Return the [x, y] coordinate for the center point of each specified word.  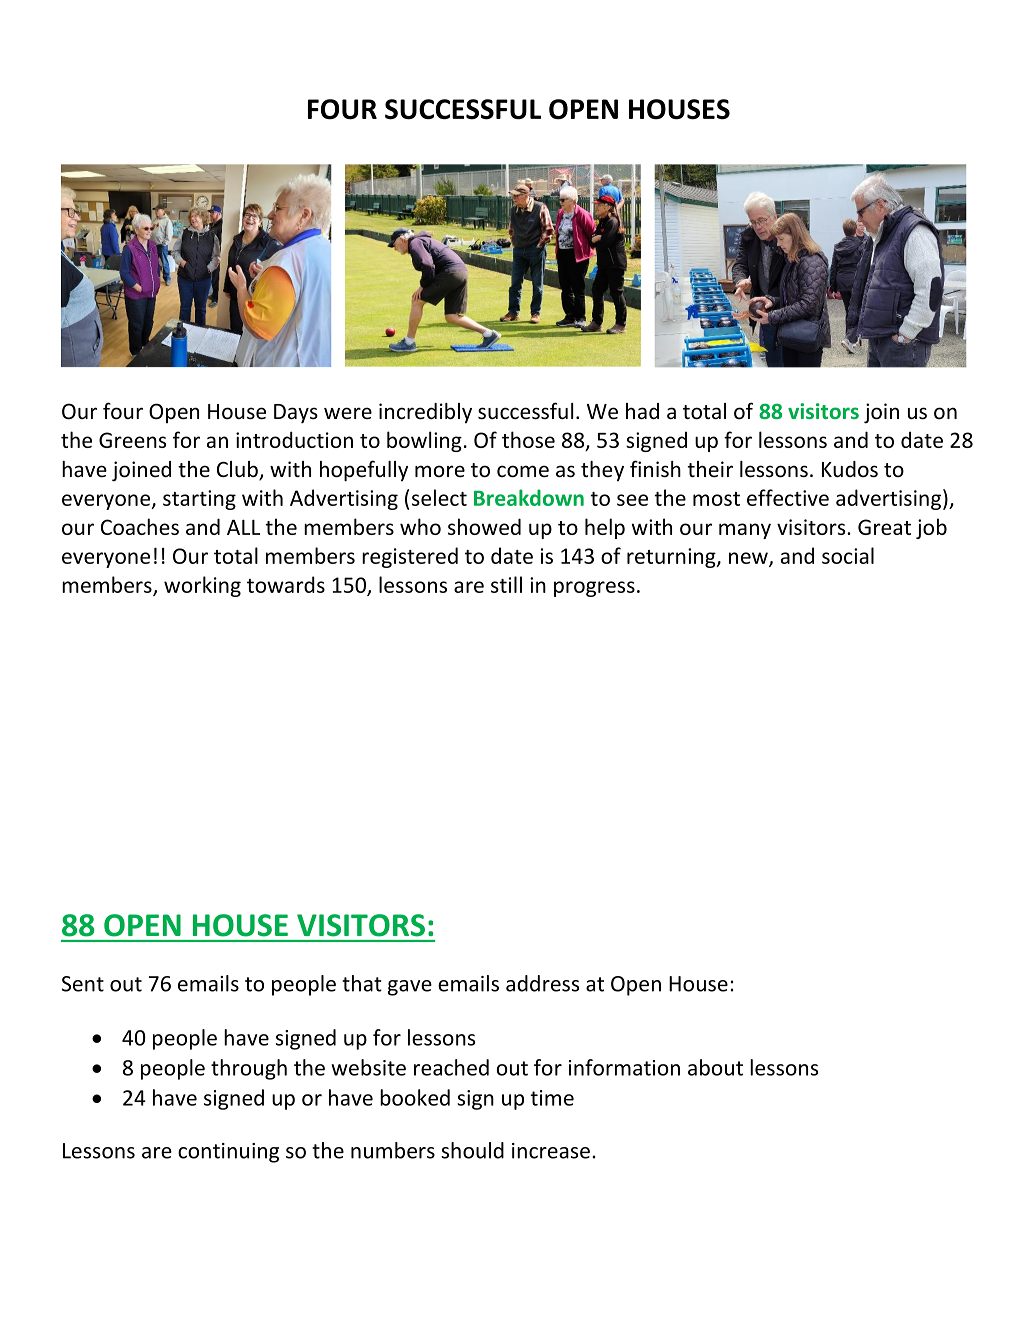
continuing [228, 1153]
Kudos [850, 469]
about [715, 1067]
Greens [132, 440]
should [472, 1150]
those [528, 439]
